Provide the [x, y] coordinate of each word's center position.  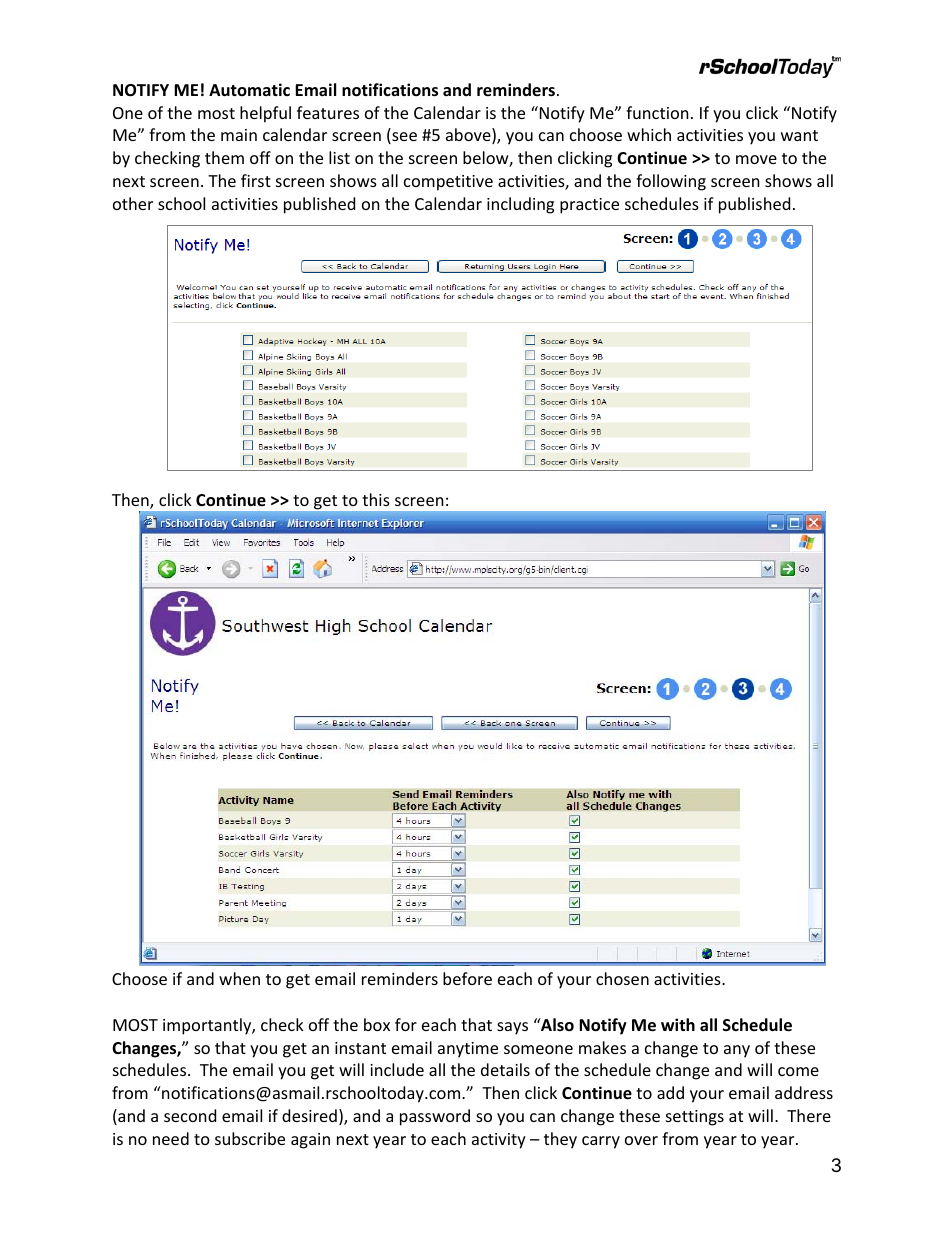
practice [589, 206]
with [678, 1024]
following [671, 182]
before [467, 978]
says [512, 1028]
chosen [622, 978]
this [376, 499]
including [520, 205]
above [469, 136]
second [190, 1115]
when [239, 978]
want [799, 135]
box [377, 1024]
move [756, 159]
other [133, 203]
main [239, 135]
